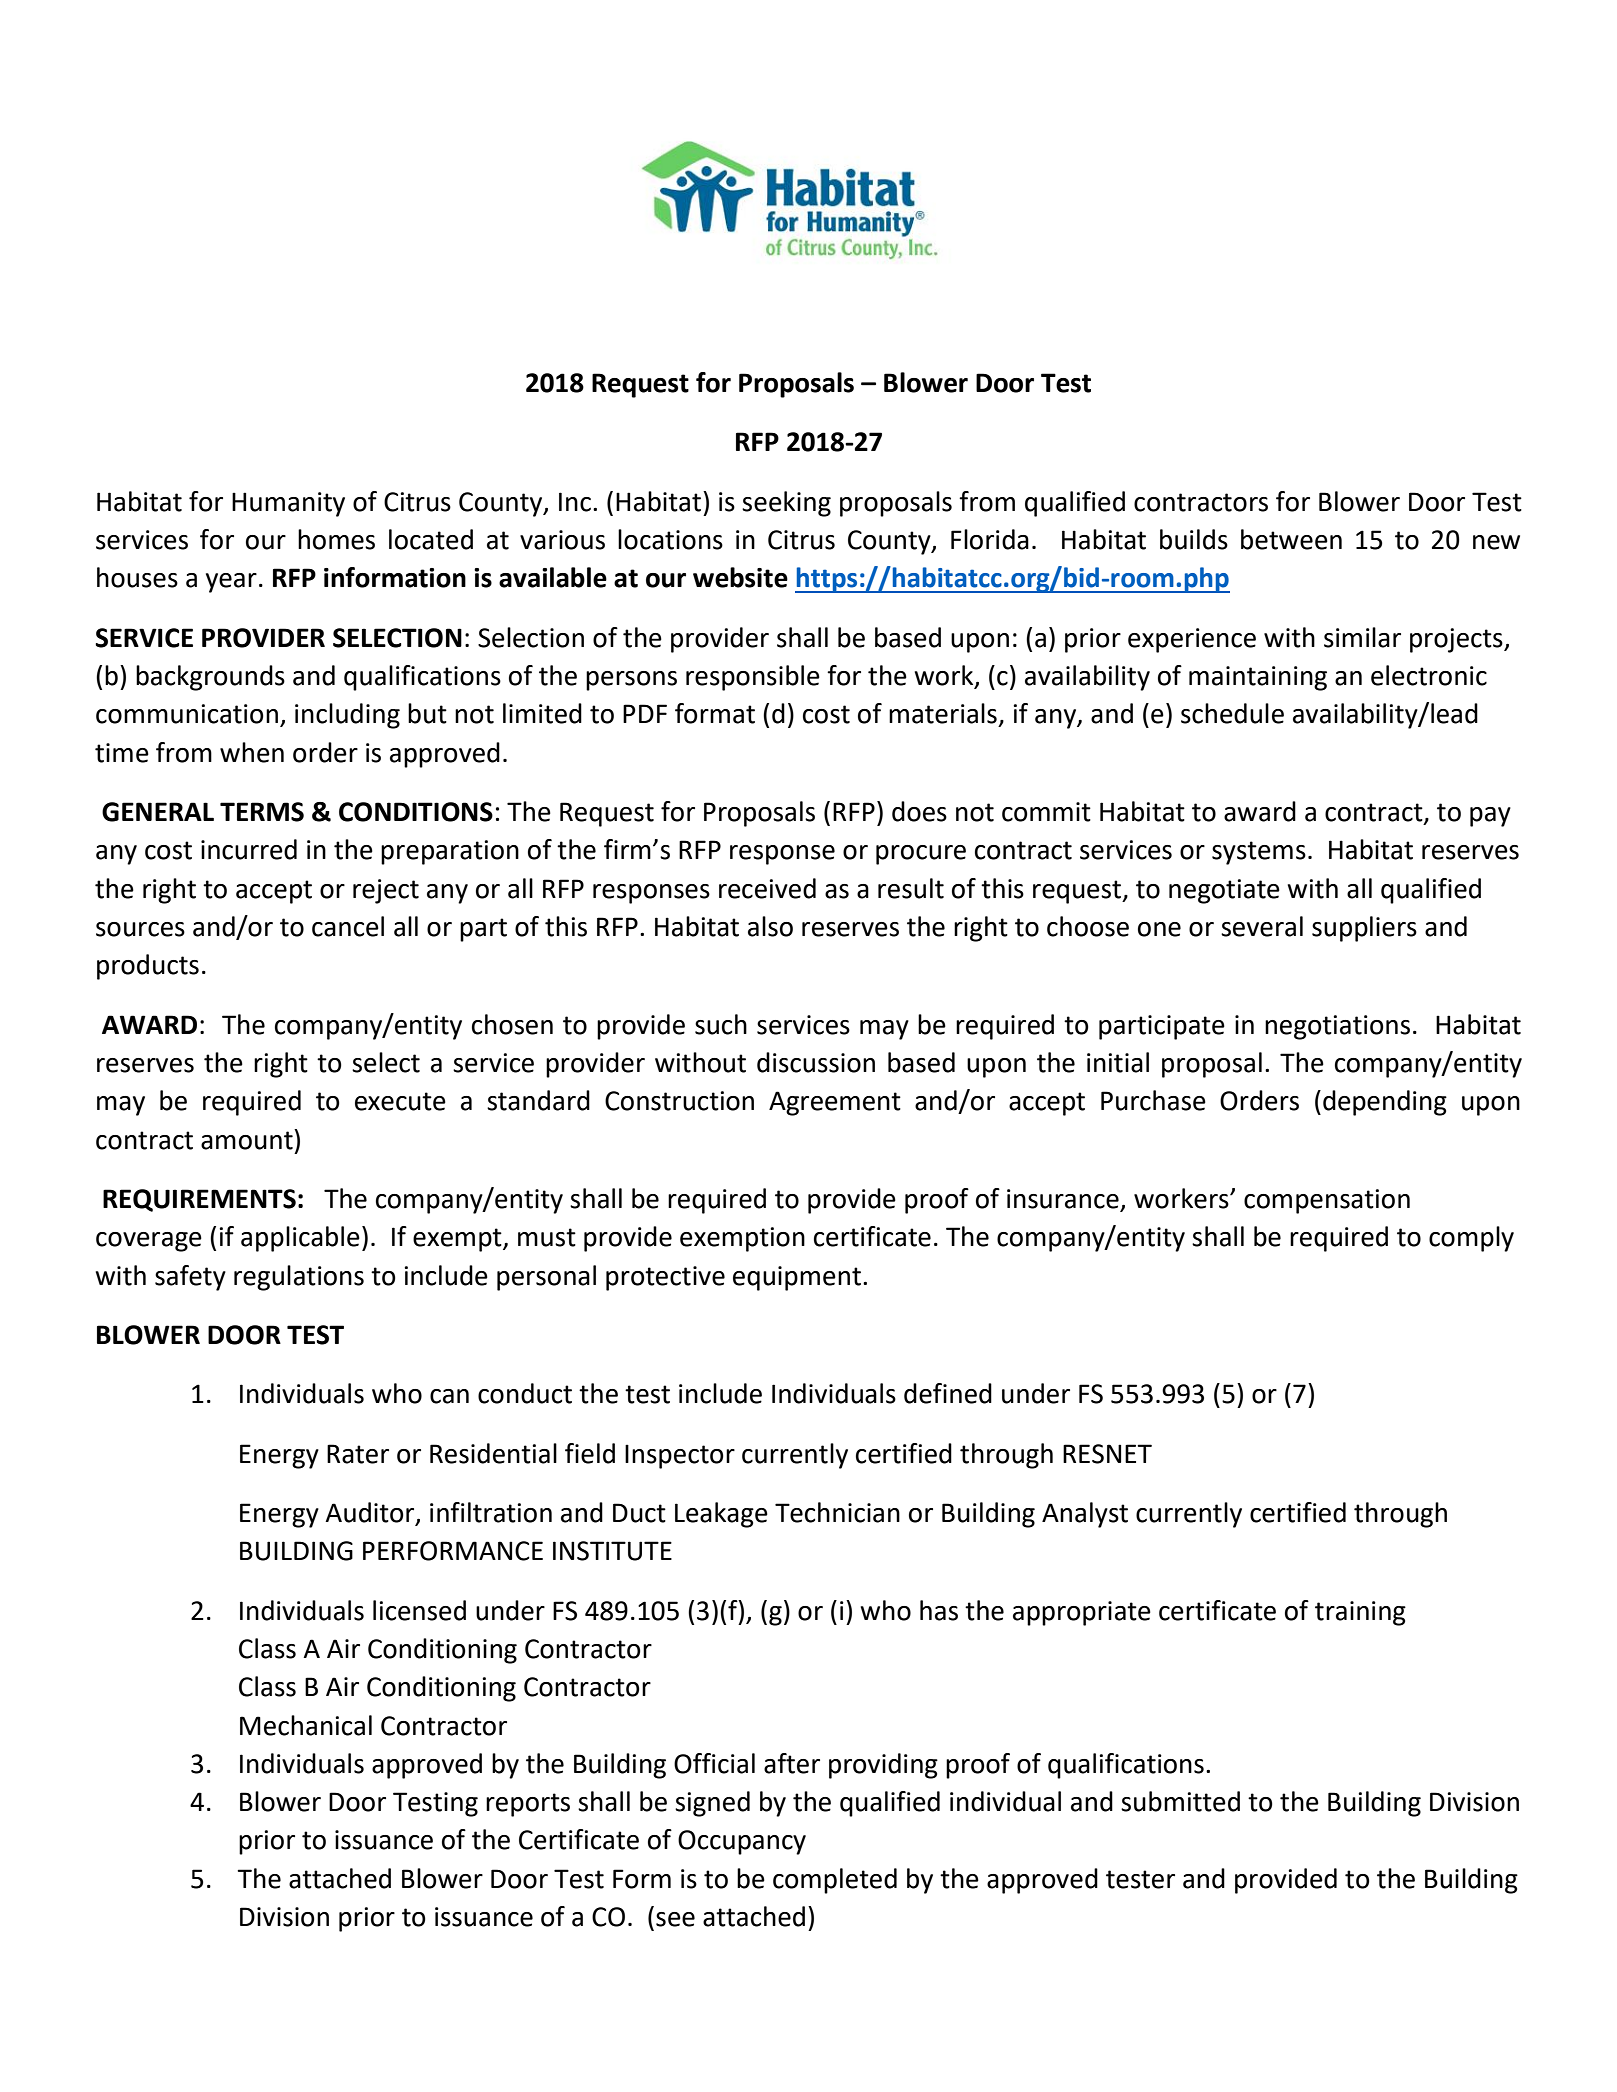  I want to click on between, so click(1291, 539).
